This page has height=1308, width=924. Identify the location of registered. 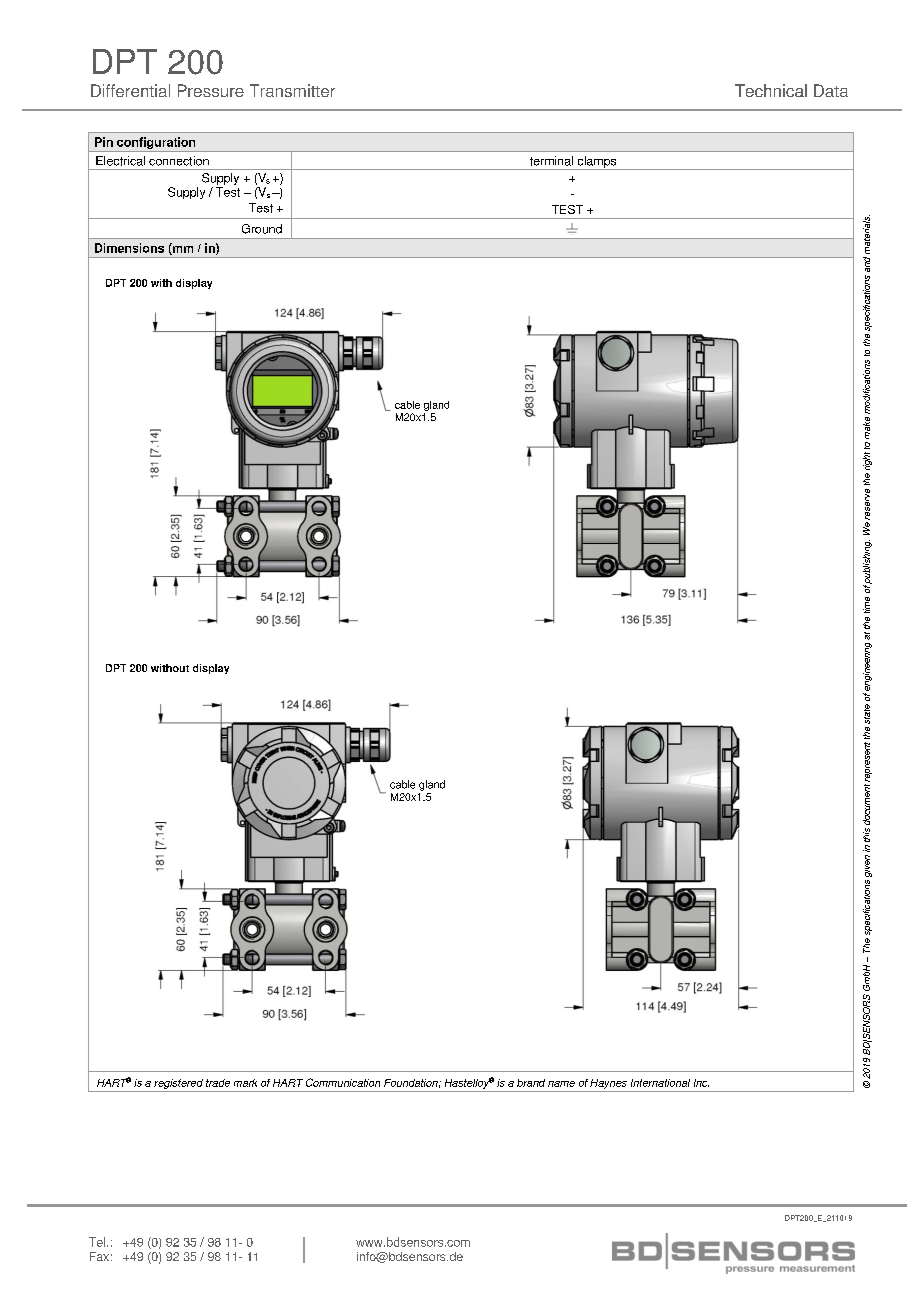
(178, 1084).
